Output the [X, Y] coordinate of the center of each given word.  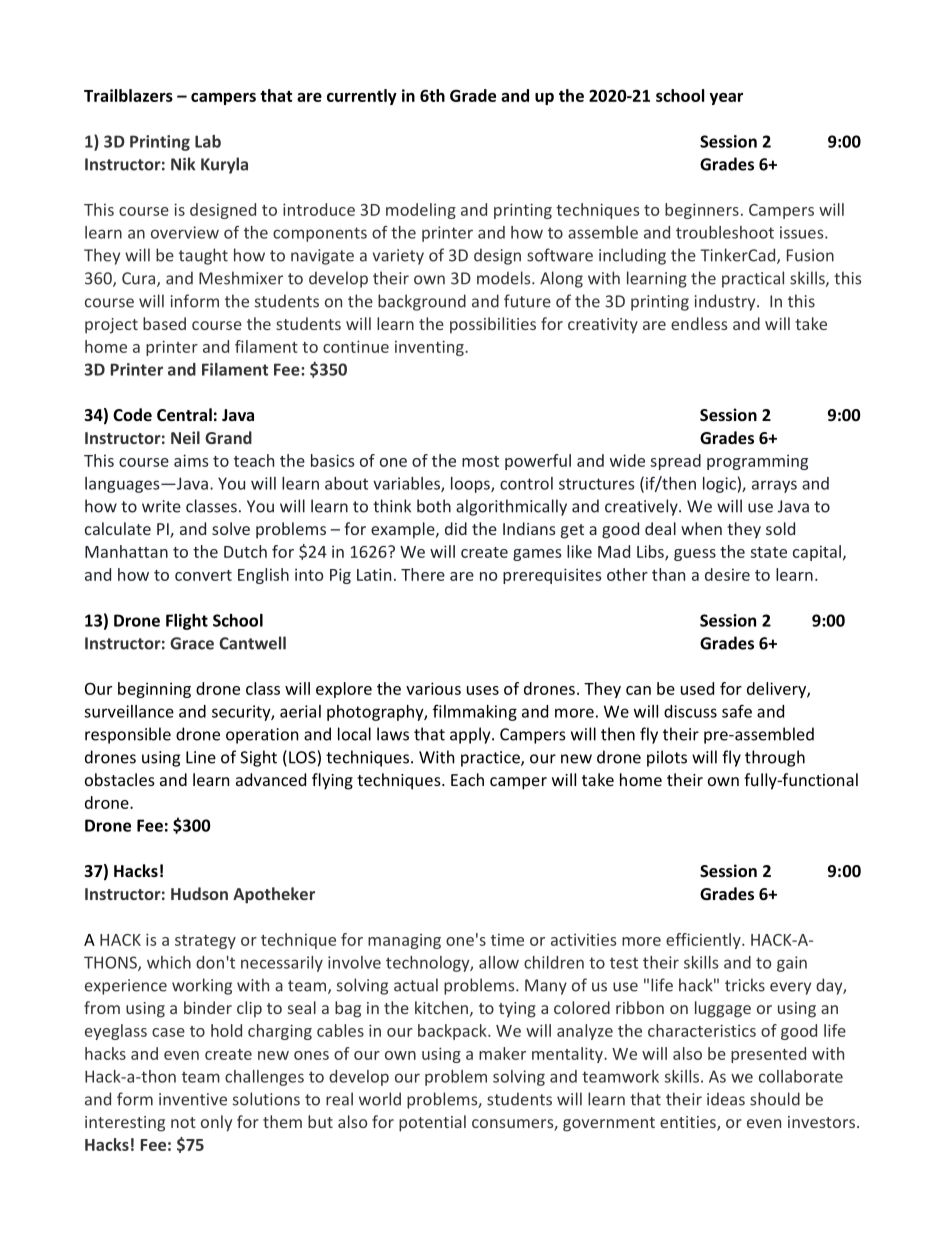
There [423, 574]
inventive [193, 1099]
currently [362, 97]
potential [432, 1123]
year [726, 99]
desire [727, 574]
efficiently [704, 941]
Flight [187, 622]
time [507, 940]
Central [184, 414]
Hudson [199, 893]
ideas [726, 1099]
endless [699, 323]
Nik [183, 164]
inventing [430, 348]
